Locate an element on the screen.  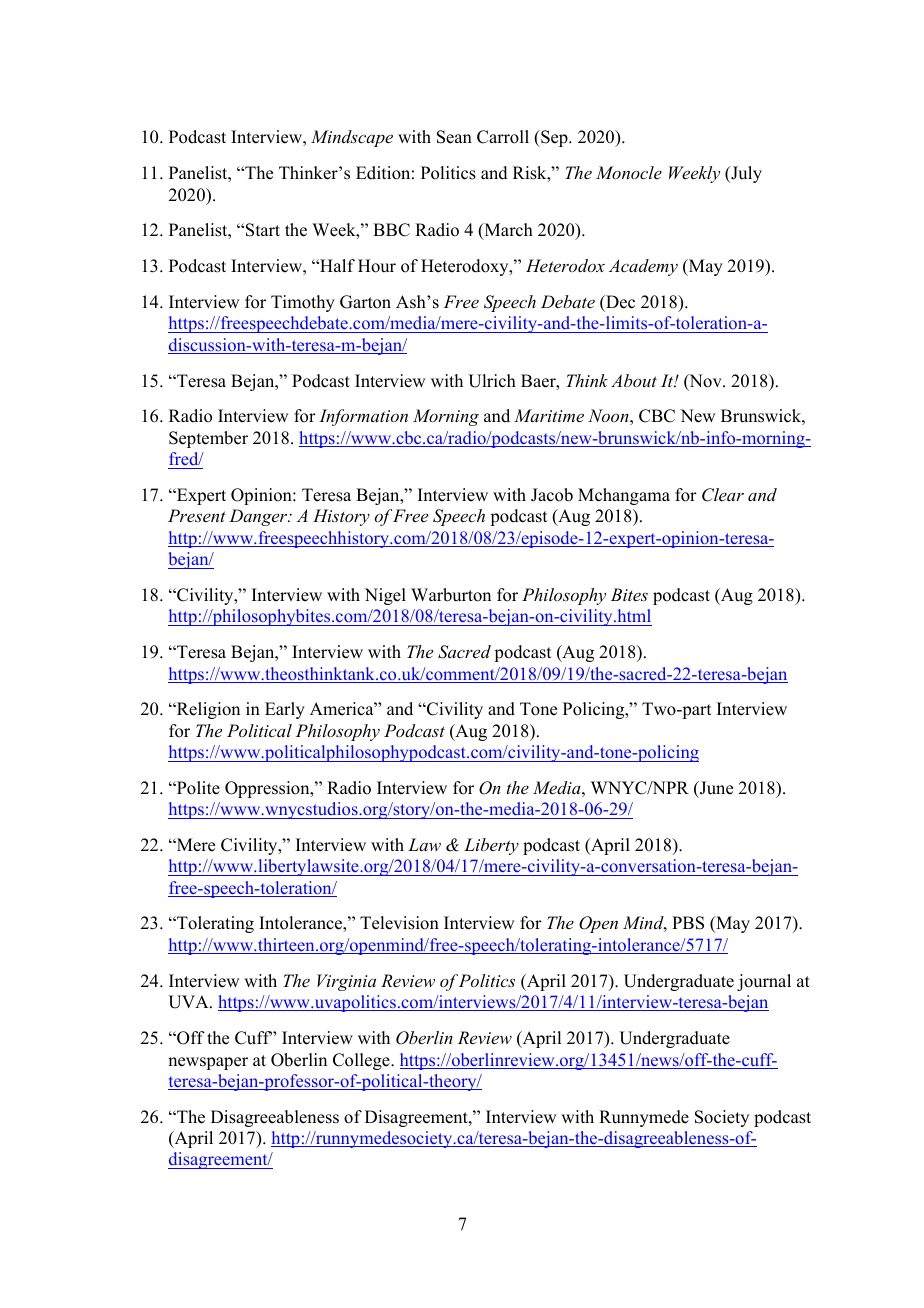
Danger is located at coordinates (259, 517).
